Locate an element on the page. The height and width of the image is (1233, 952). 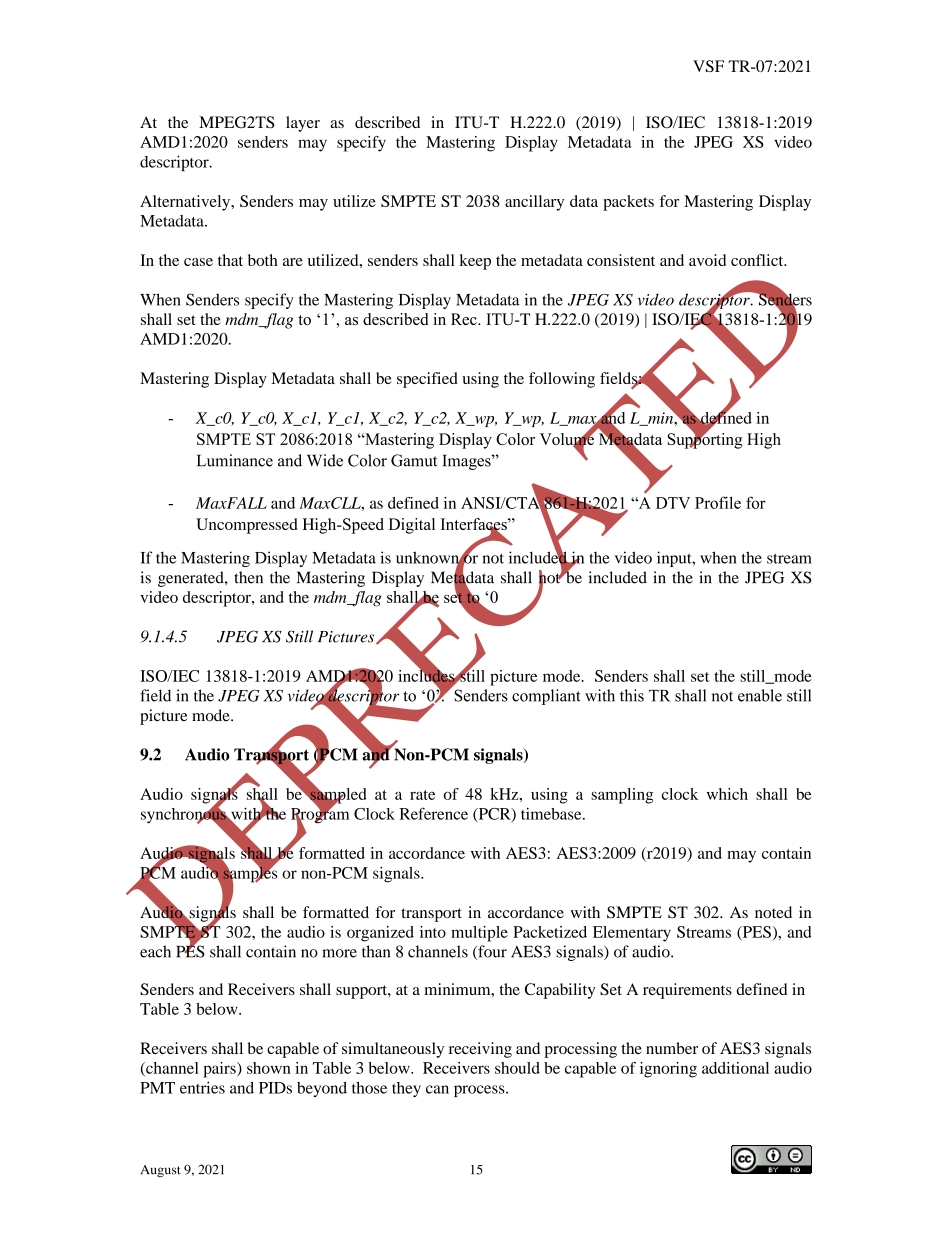
Program is located at coordinates (320, 816).
